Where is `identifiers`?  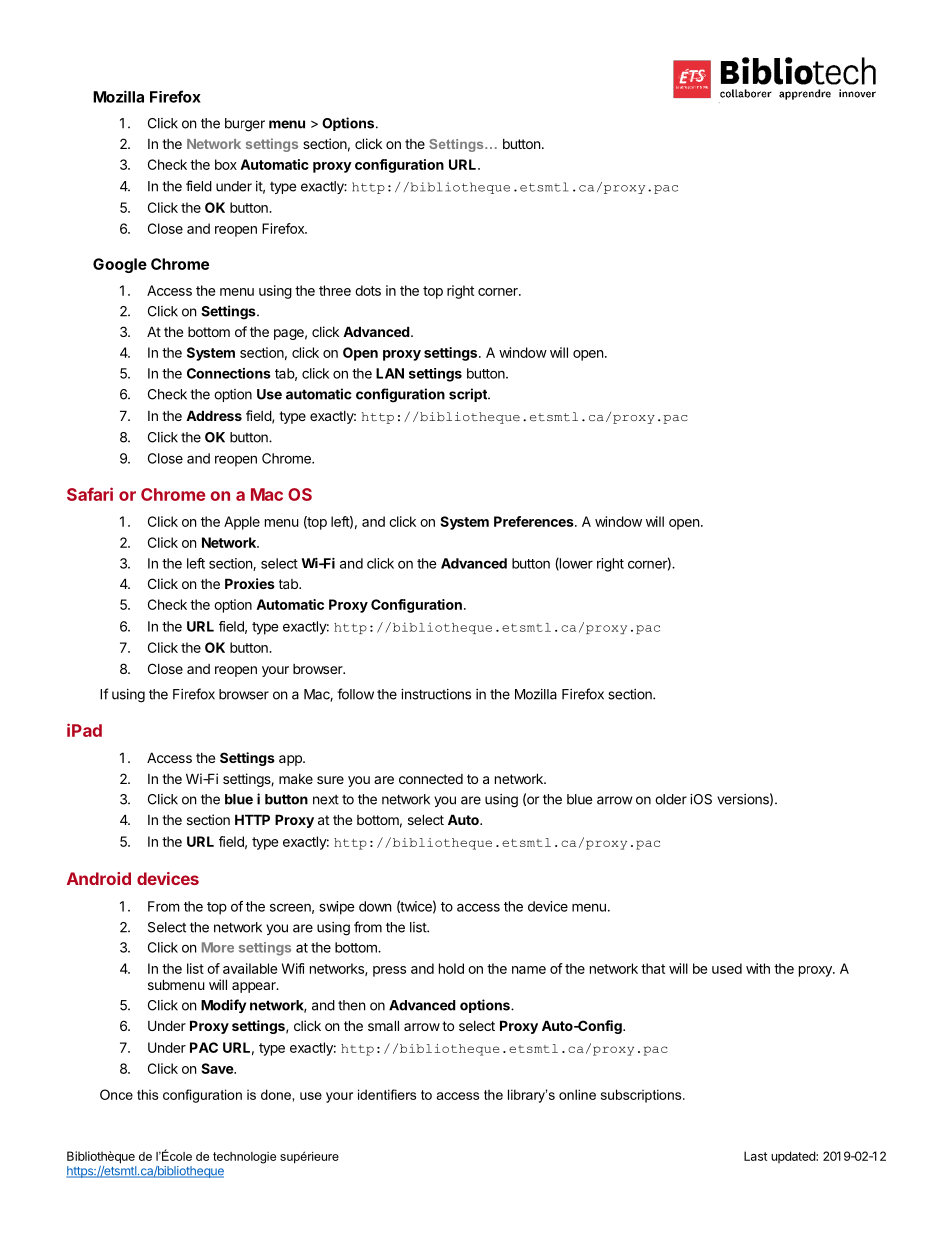
identifiers is located at coordinates (387, 1094).
